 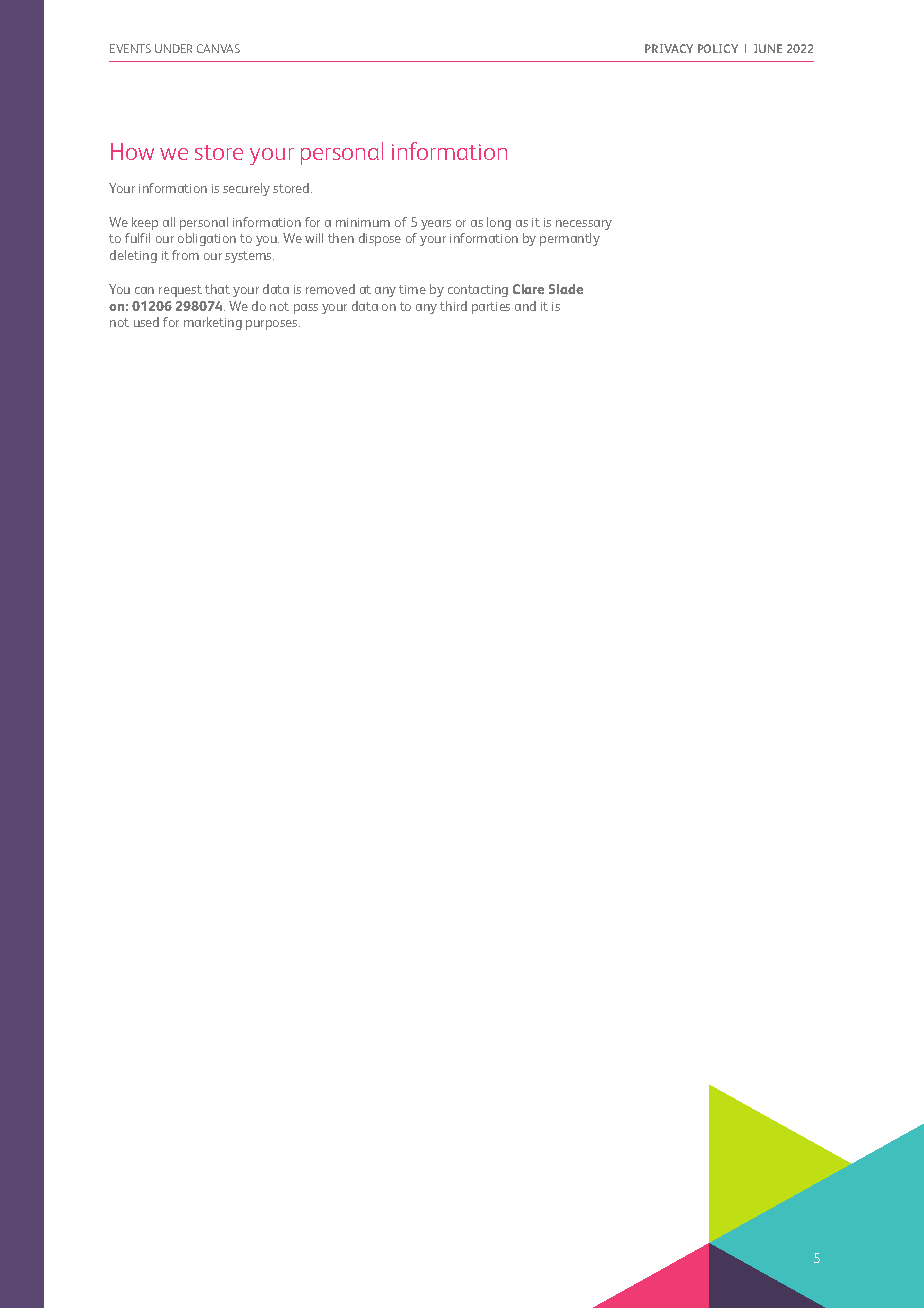 What do you see at coordinates (570, 239) in the screenshot?
I see `permantly` at bounding box center [570, 239].
